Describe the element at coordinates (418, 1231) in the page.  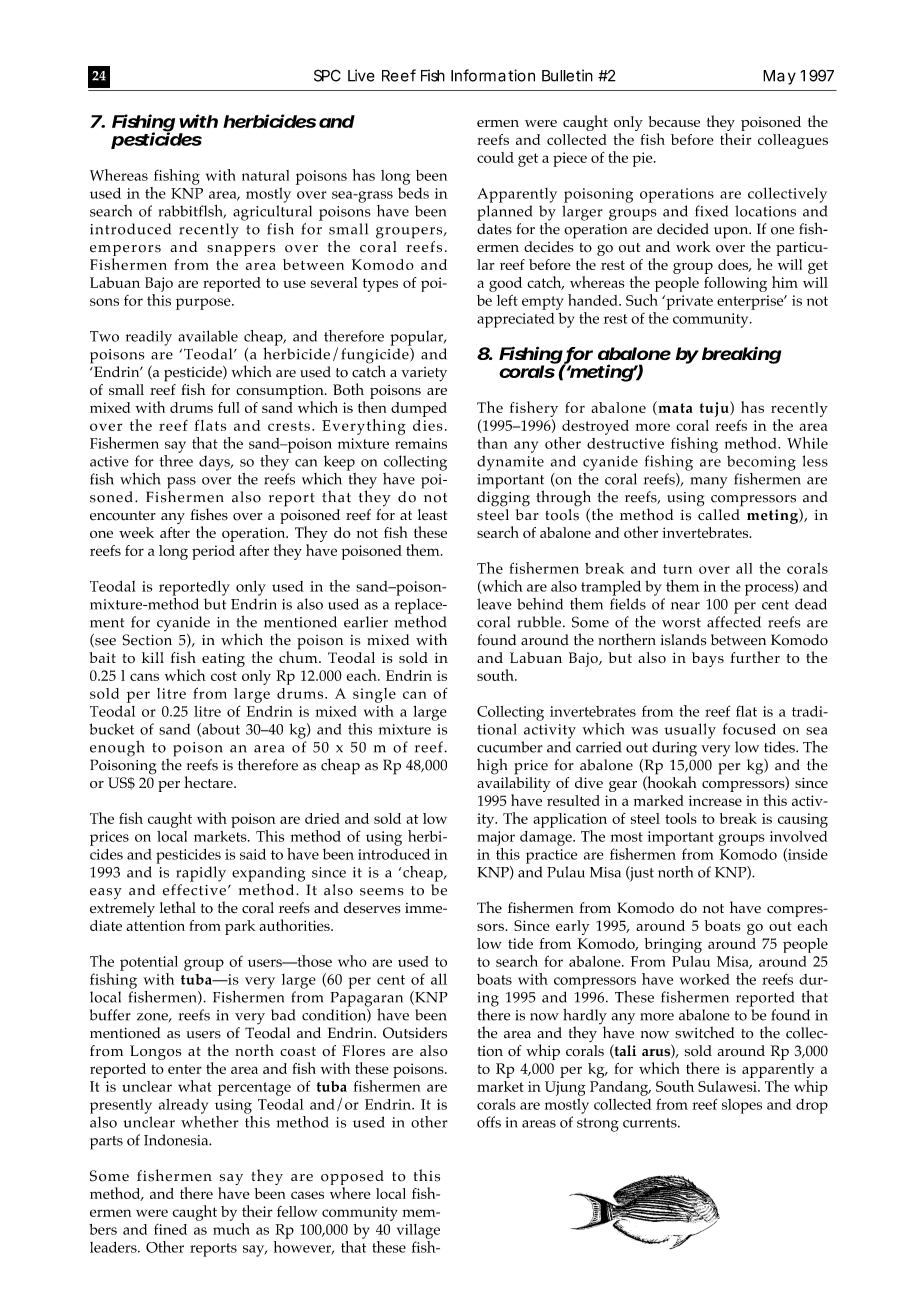
I see `village` at that location.
